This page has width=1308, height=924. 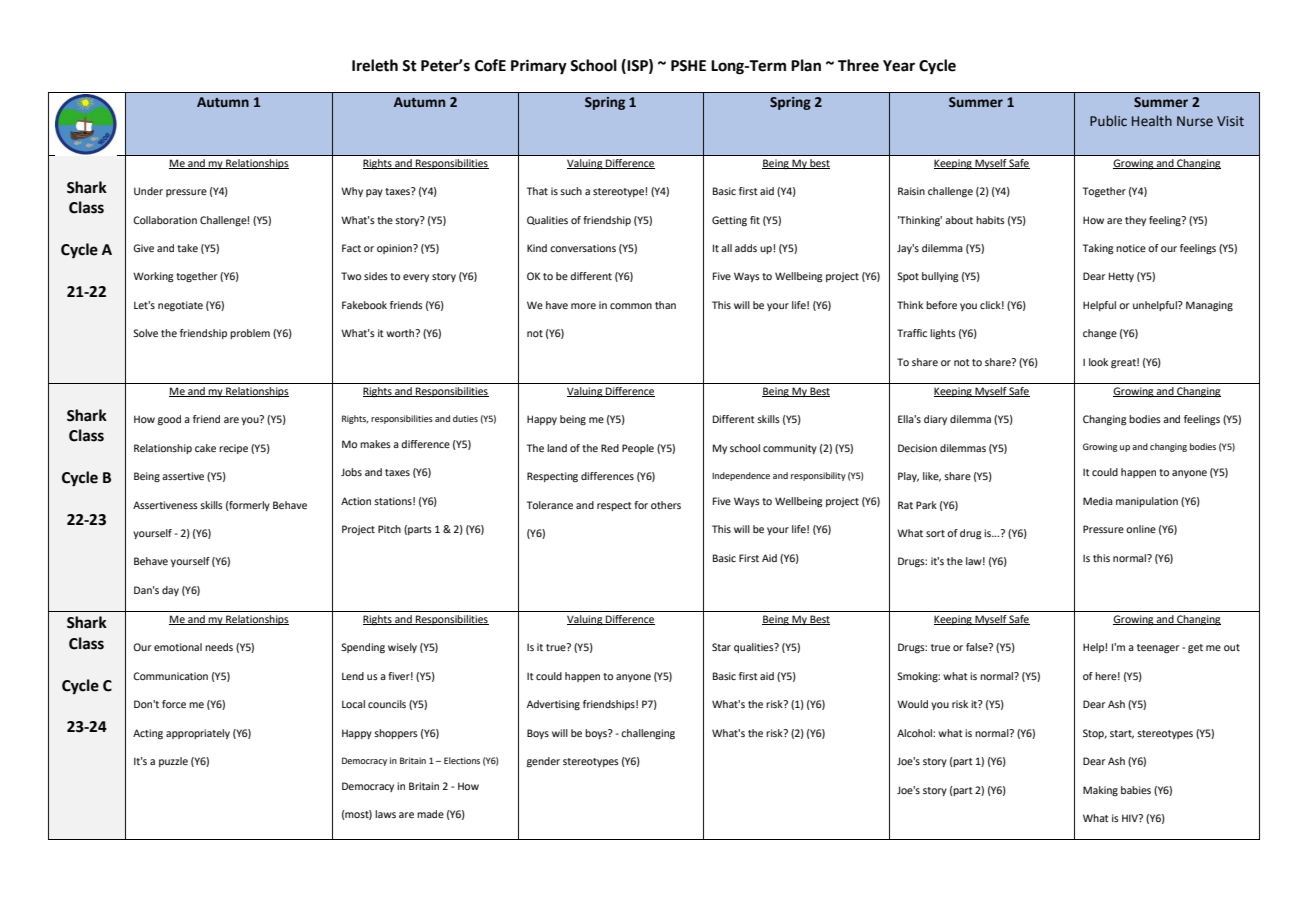 I want to click on laws, so click(x=385, y=814).
